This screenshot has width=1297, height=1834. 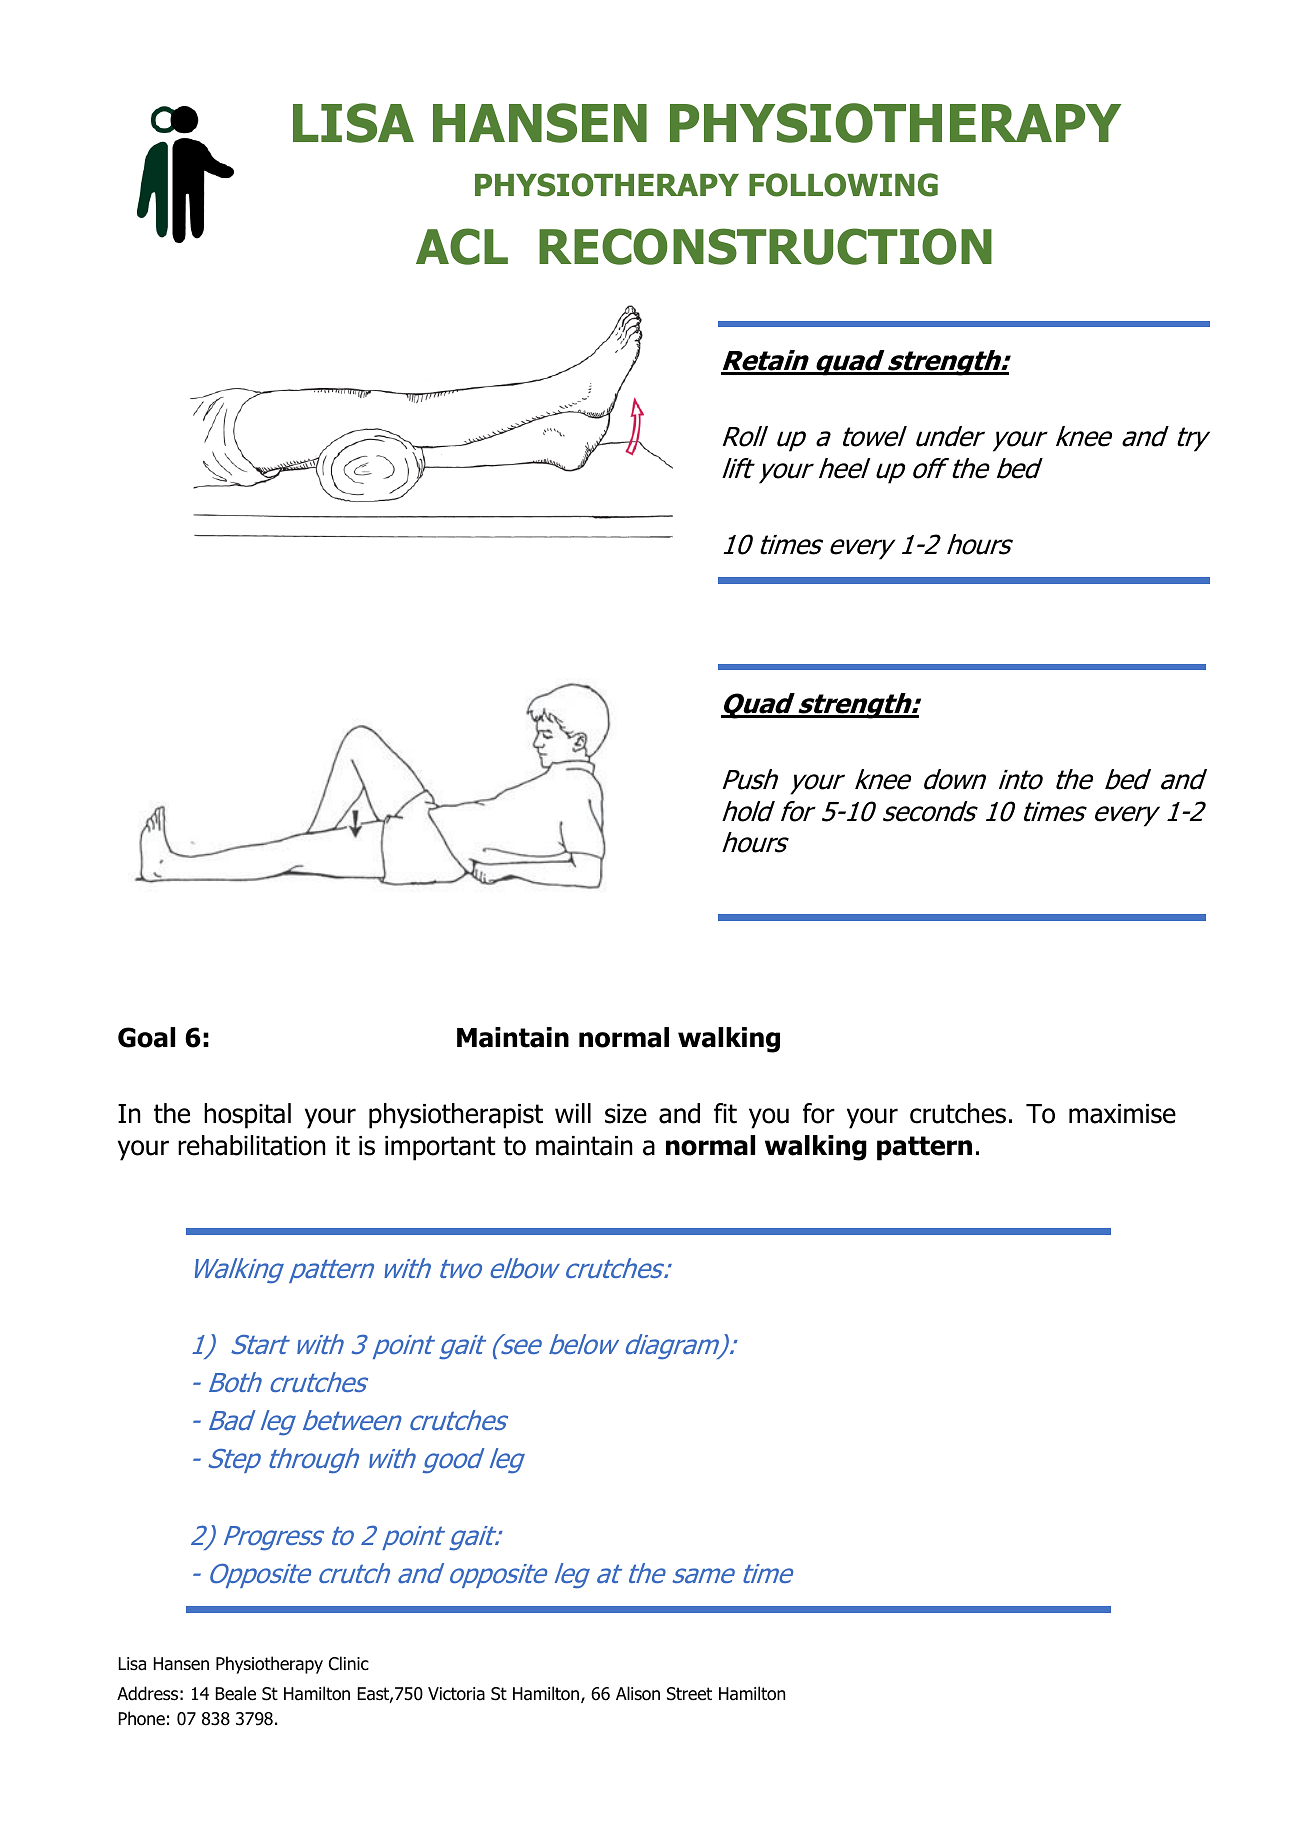 I want to click on FOLLOWING, so click(x=843, y=185).
